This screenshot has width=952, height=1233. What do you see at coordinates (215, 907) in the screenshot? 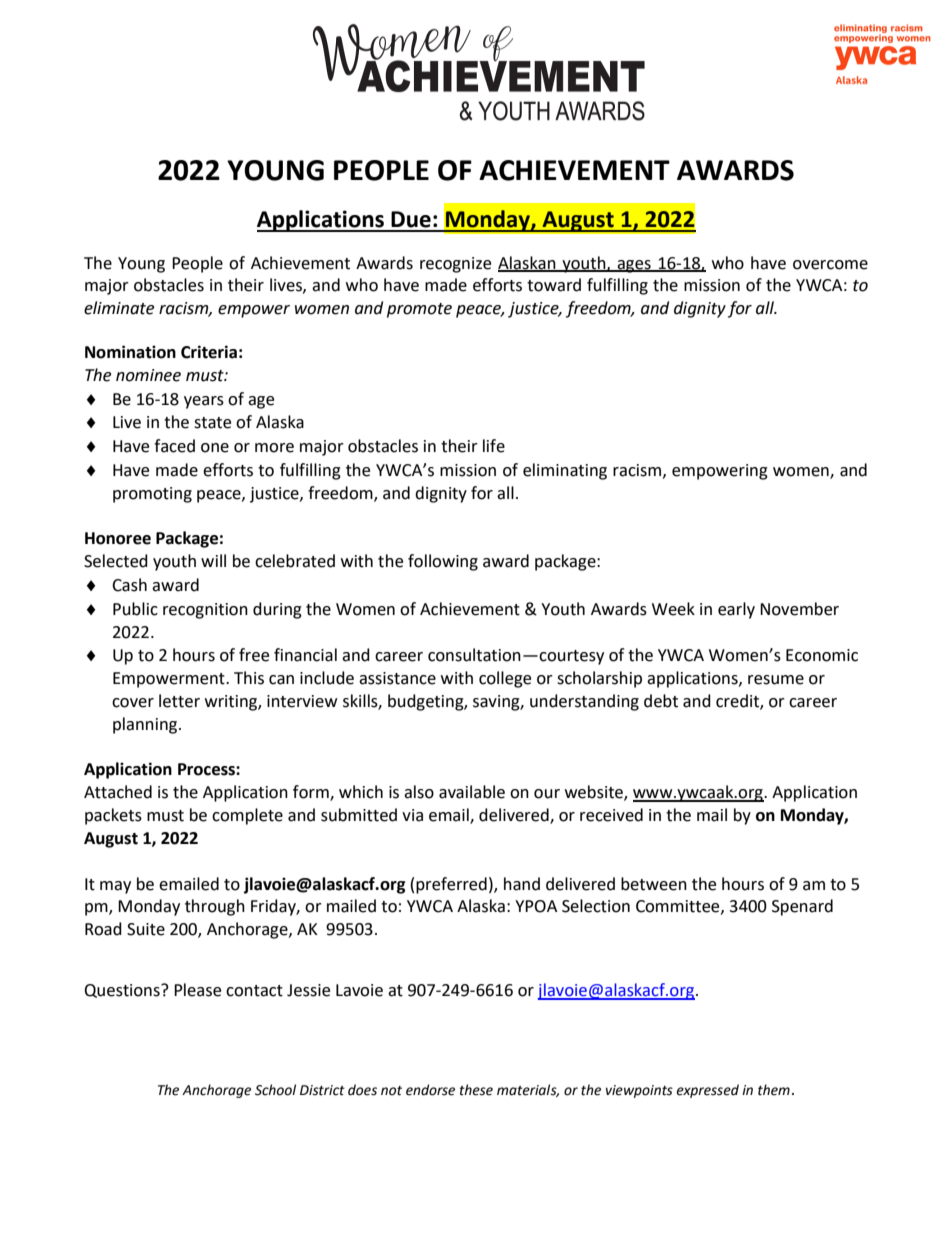
I see `through` at bounding box center [215, 907].
